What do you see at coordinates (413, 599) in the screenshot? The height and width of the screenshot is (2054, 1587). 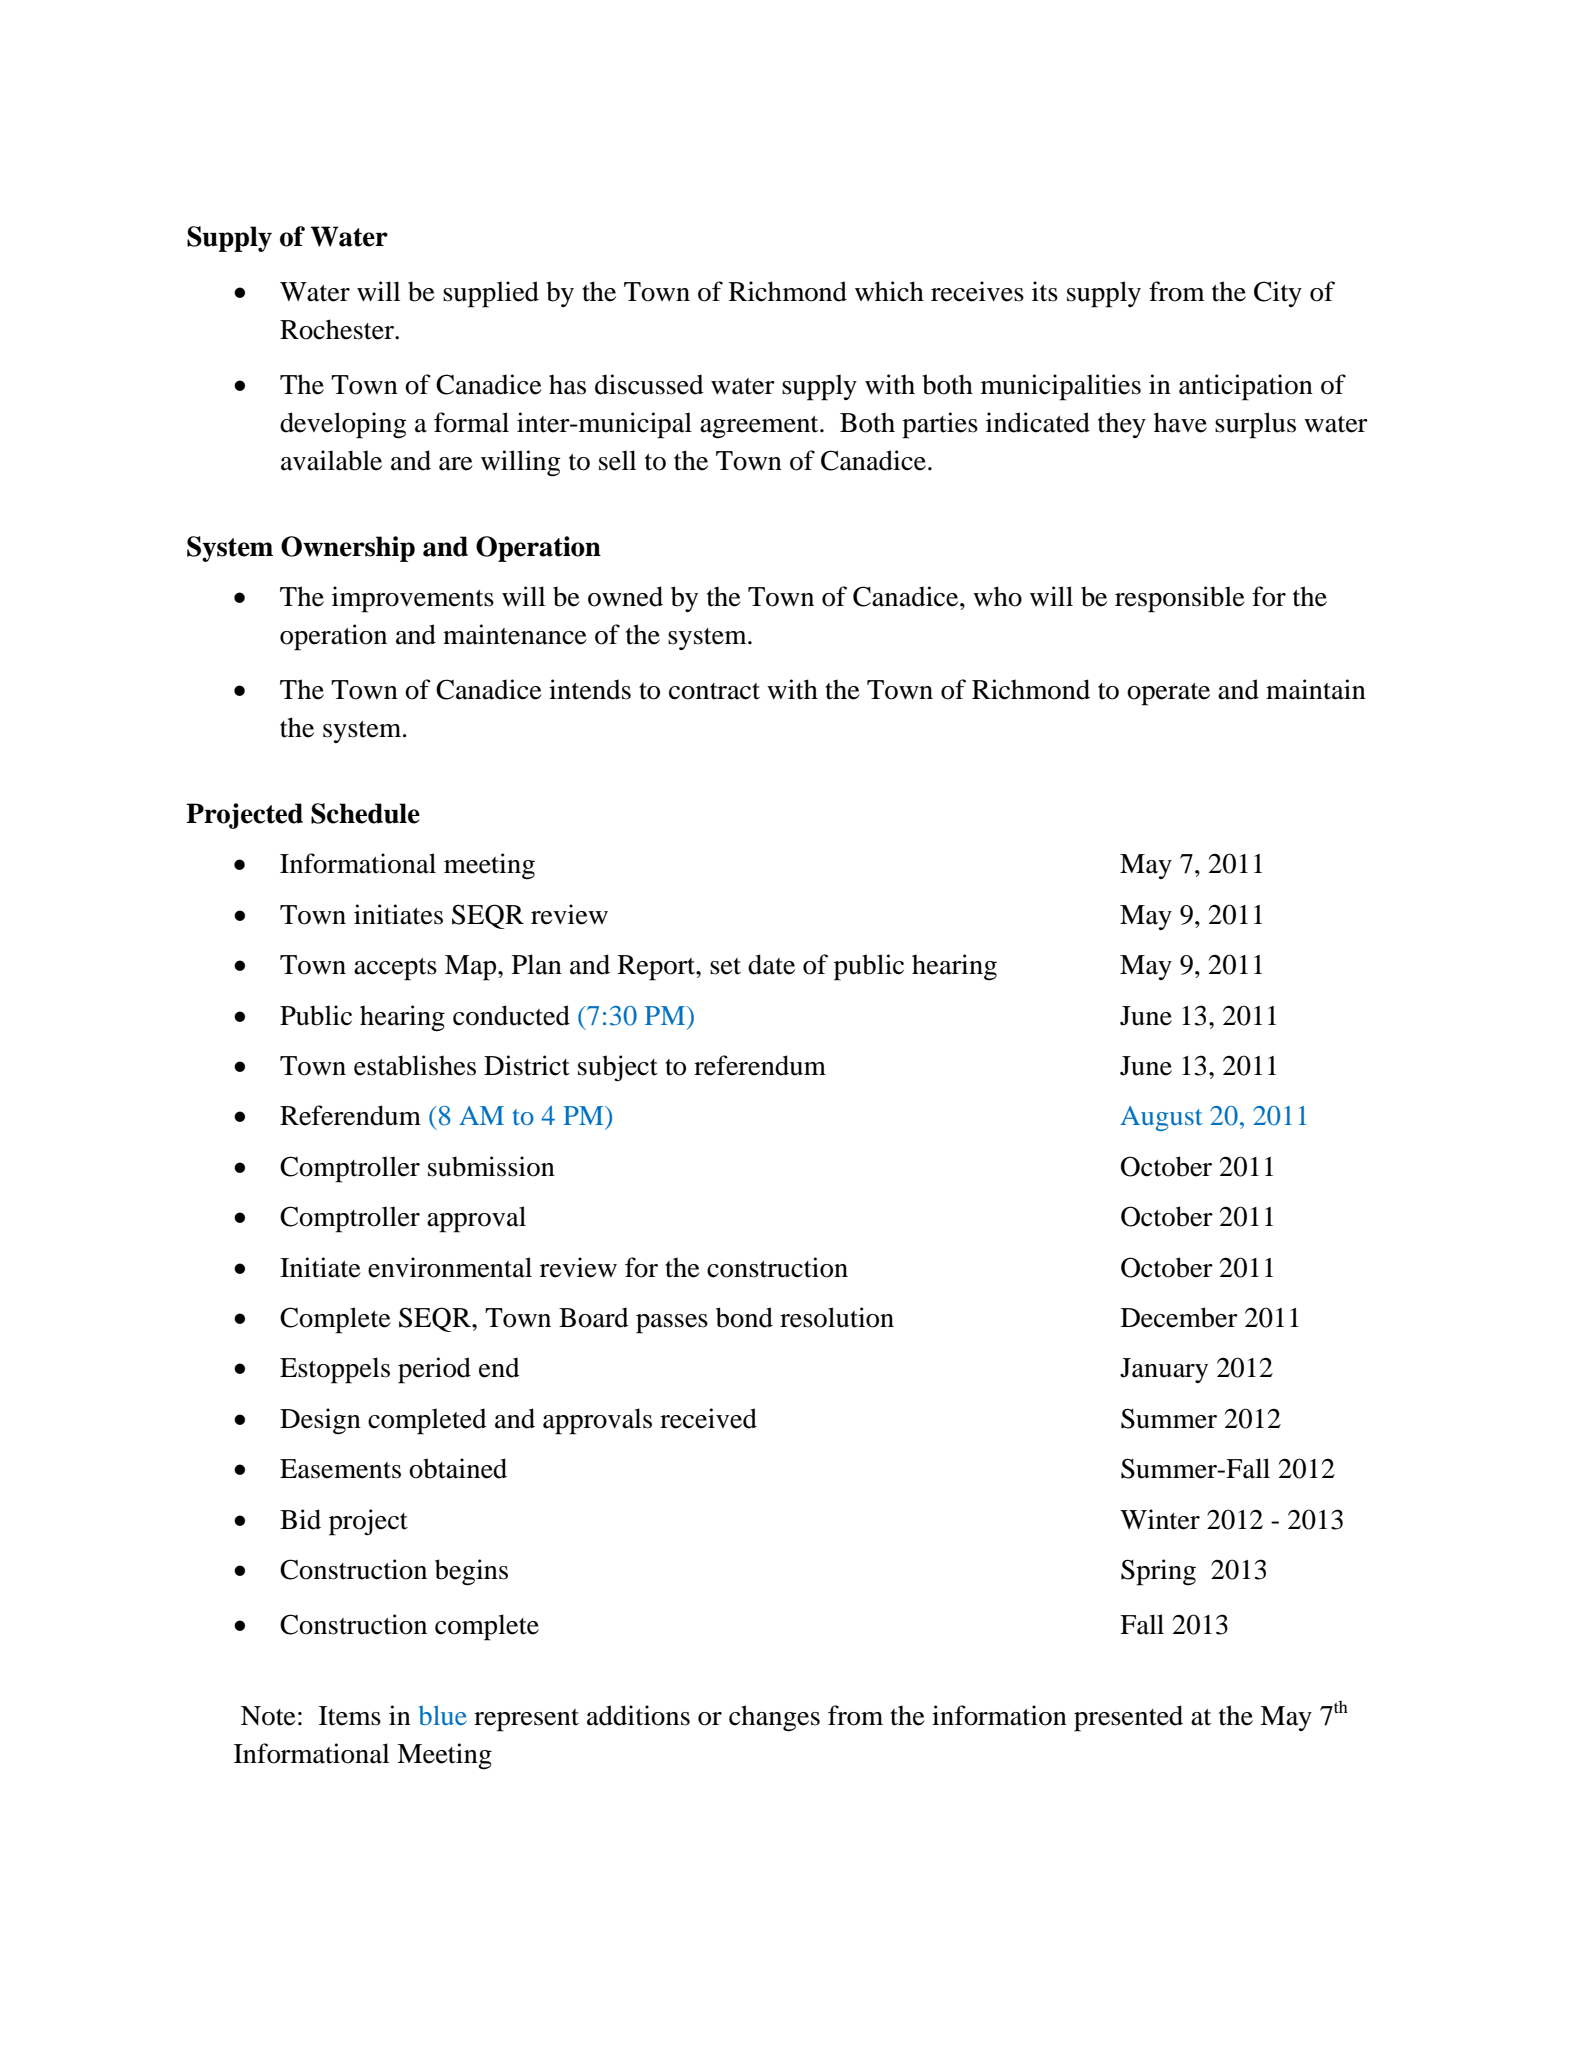 I see `improvements` at bounding box center [413, 599].
